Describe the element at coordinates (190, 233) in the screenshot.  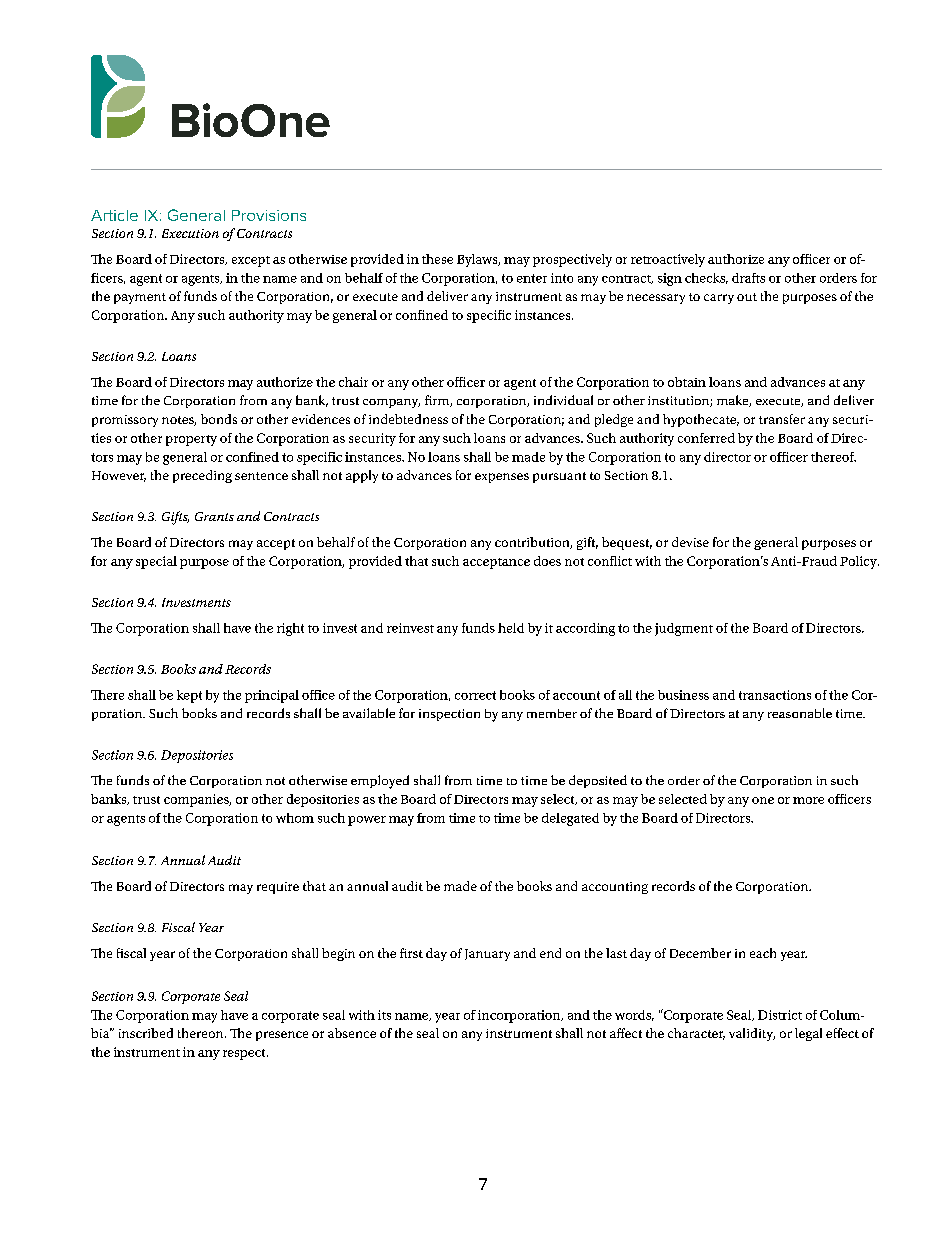
I see `Execution` at that location.
